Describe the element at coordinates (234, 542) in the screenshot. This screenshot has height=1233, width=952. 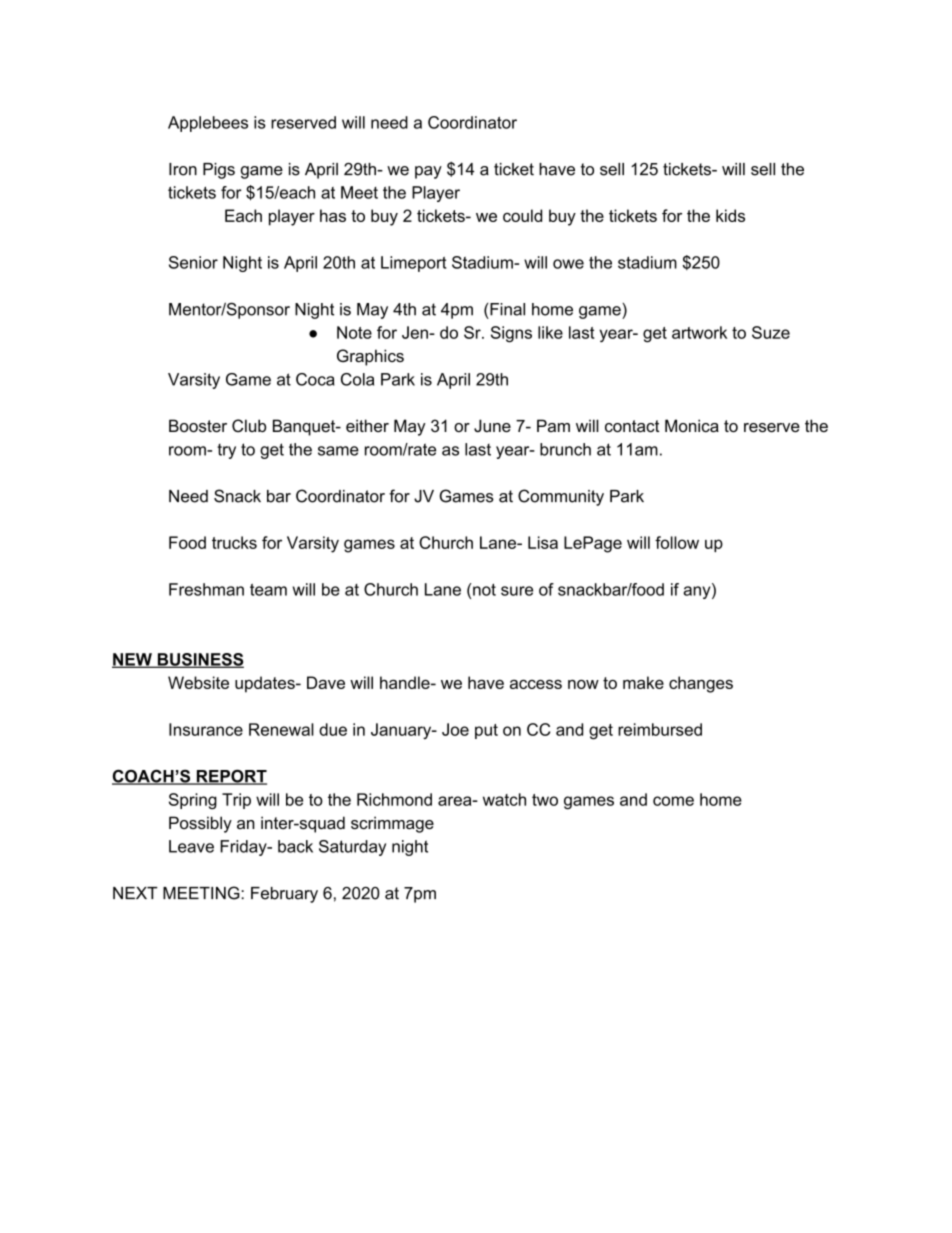
I see `trucks` at that location.
